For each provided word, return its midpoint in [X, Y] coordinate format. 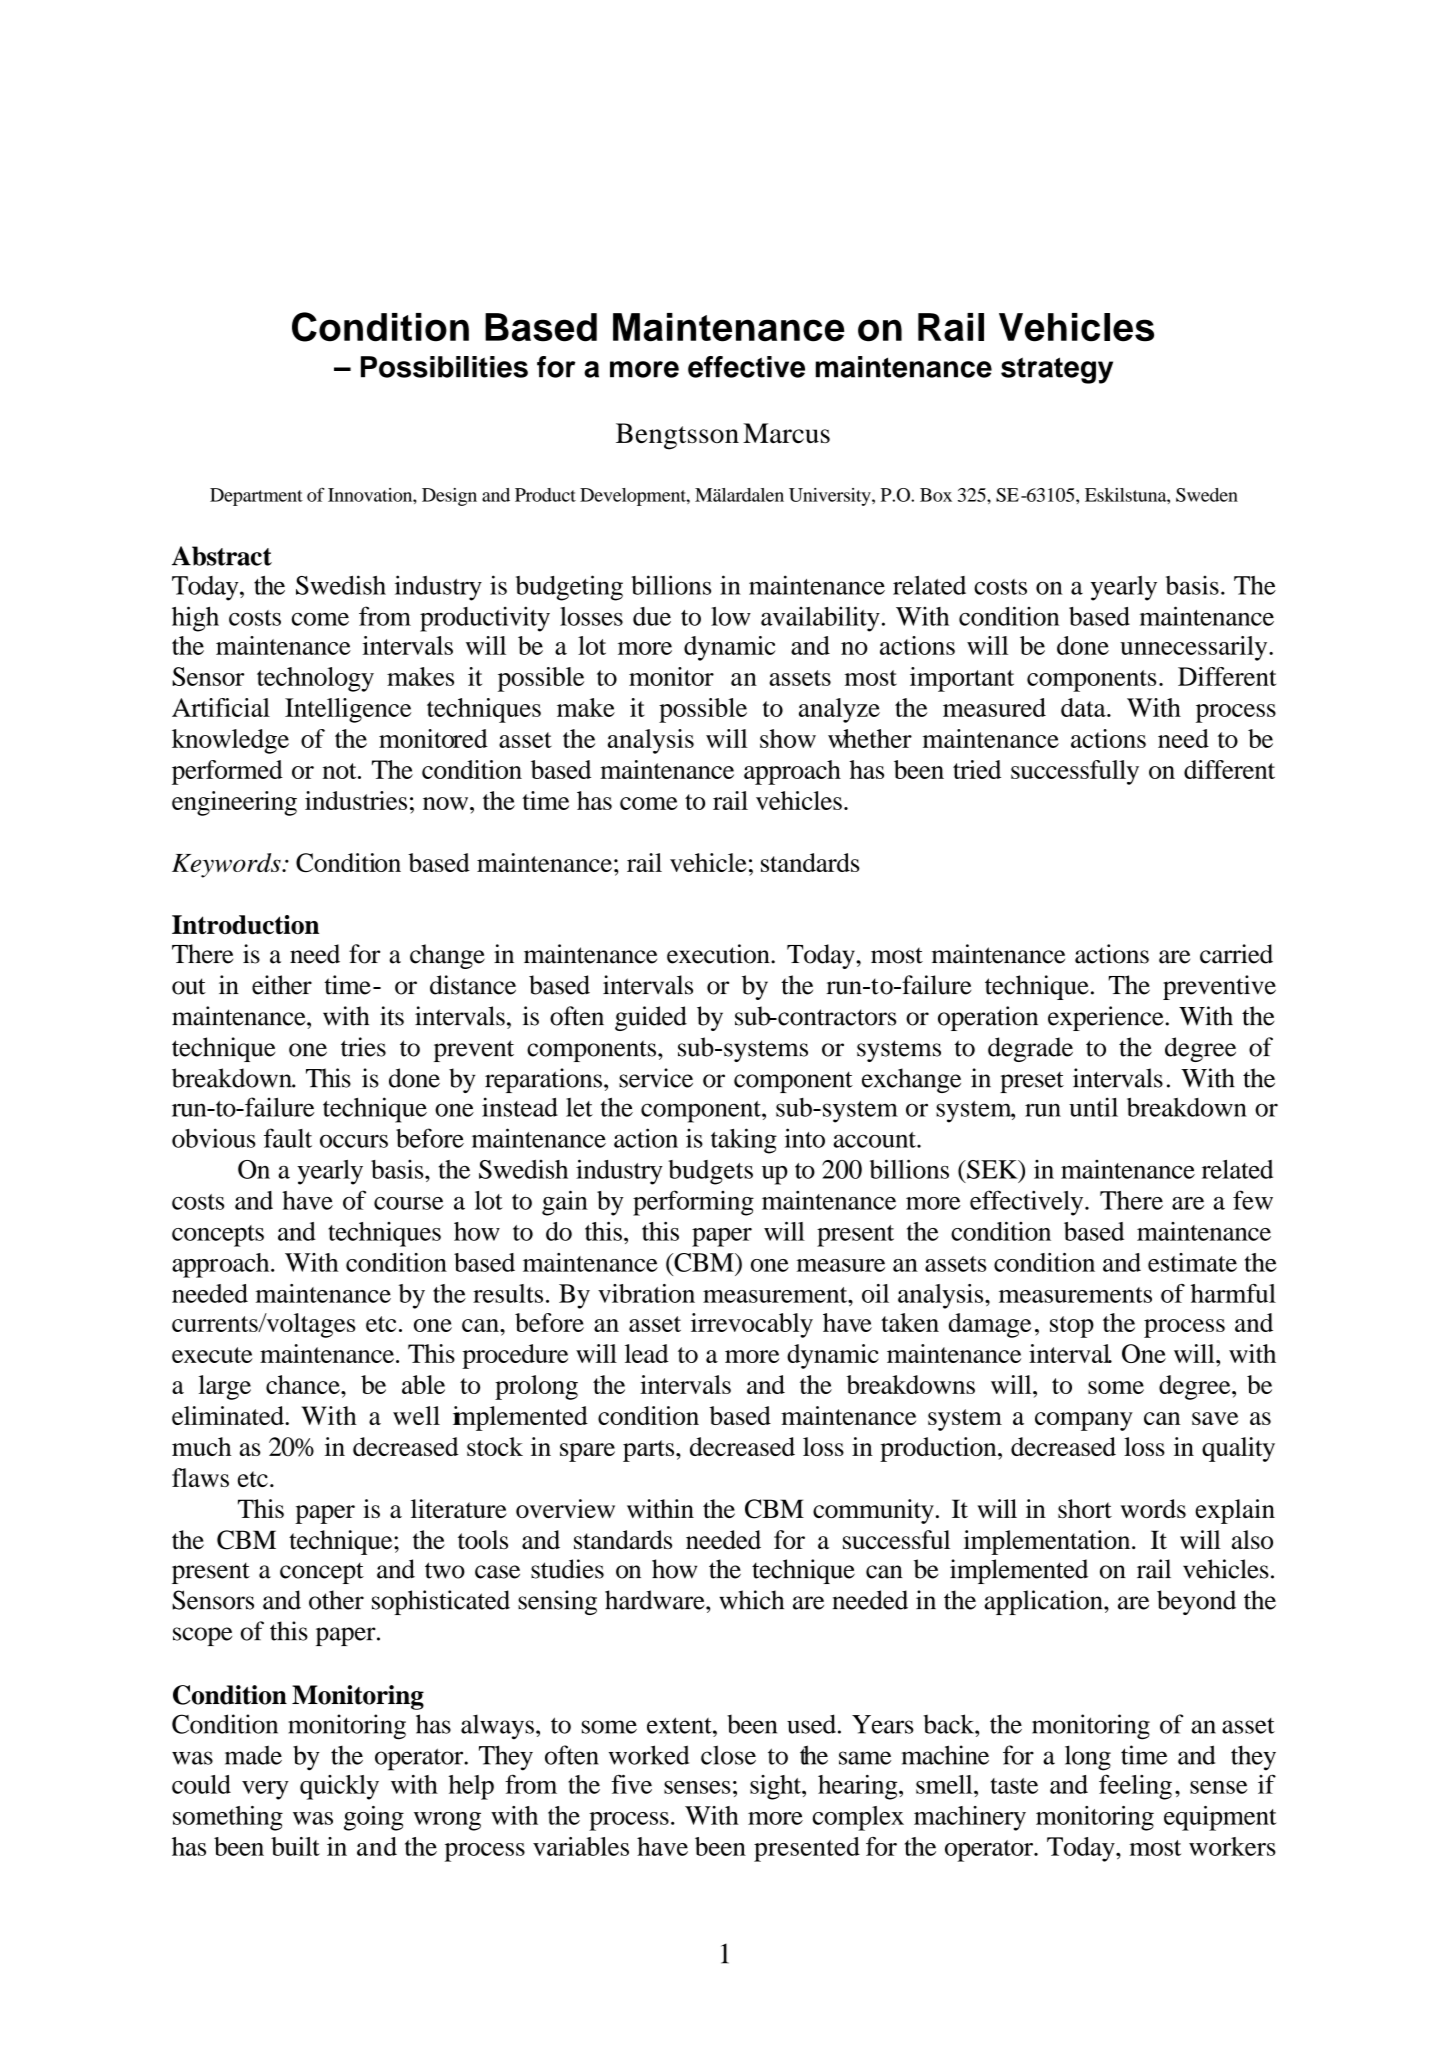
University [831, 497]
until [1093, 1107]
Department [256, 497]
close [728, 1755]
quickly [339, 1787]
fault [288, 1138]
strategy [1057, 370]
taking [744, 1141]
